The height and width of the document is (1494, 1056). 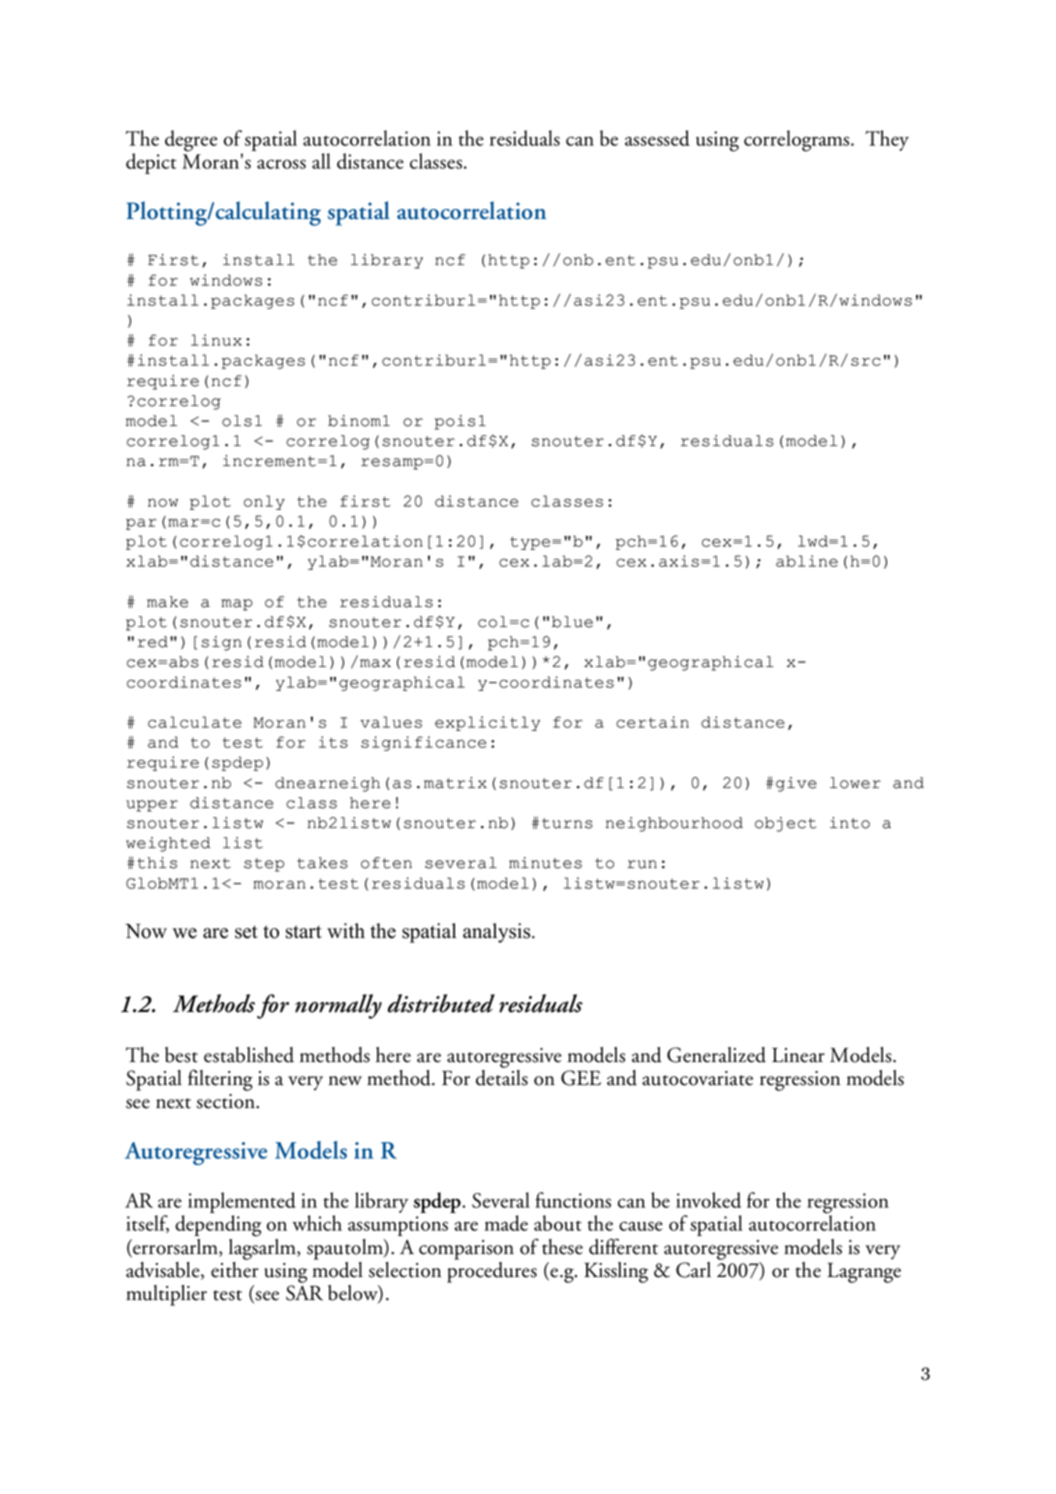 What do you see at coordinates (657, 138) in the document?
I see `assessed` at bounding box center [657, 138].
